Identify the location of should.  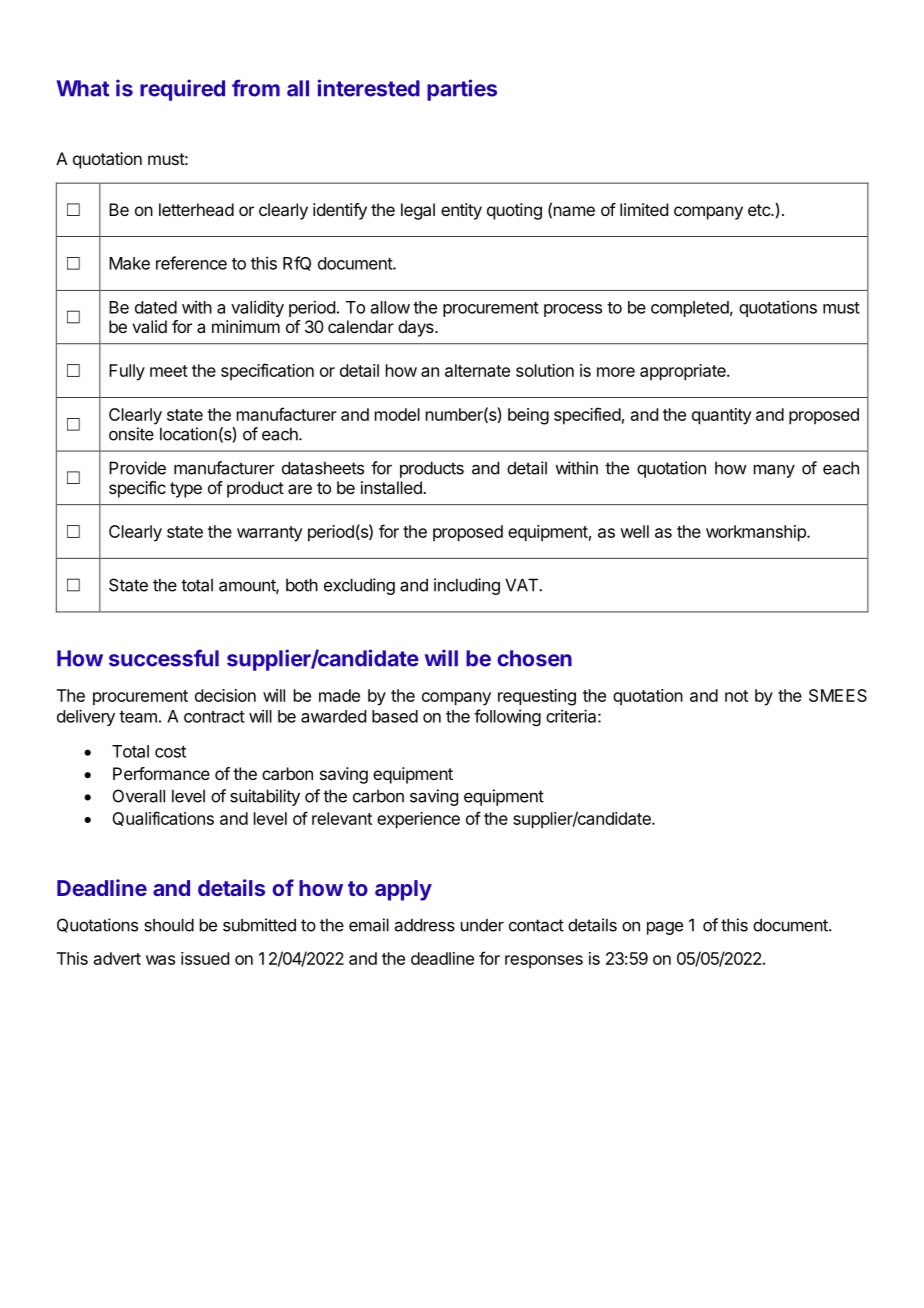
(169, 925).
